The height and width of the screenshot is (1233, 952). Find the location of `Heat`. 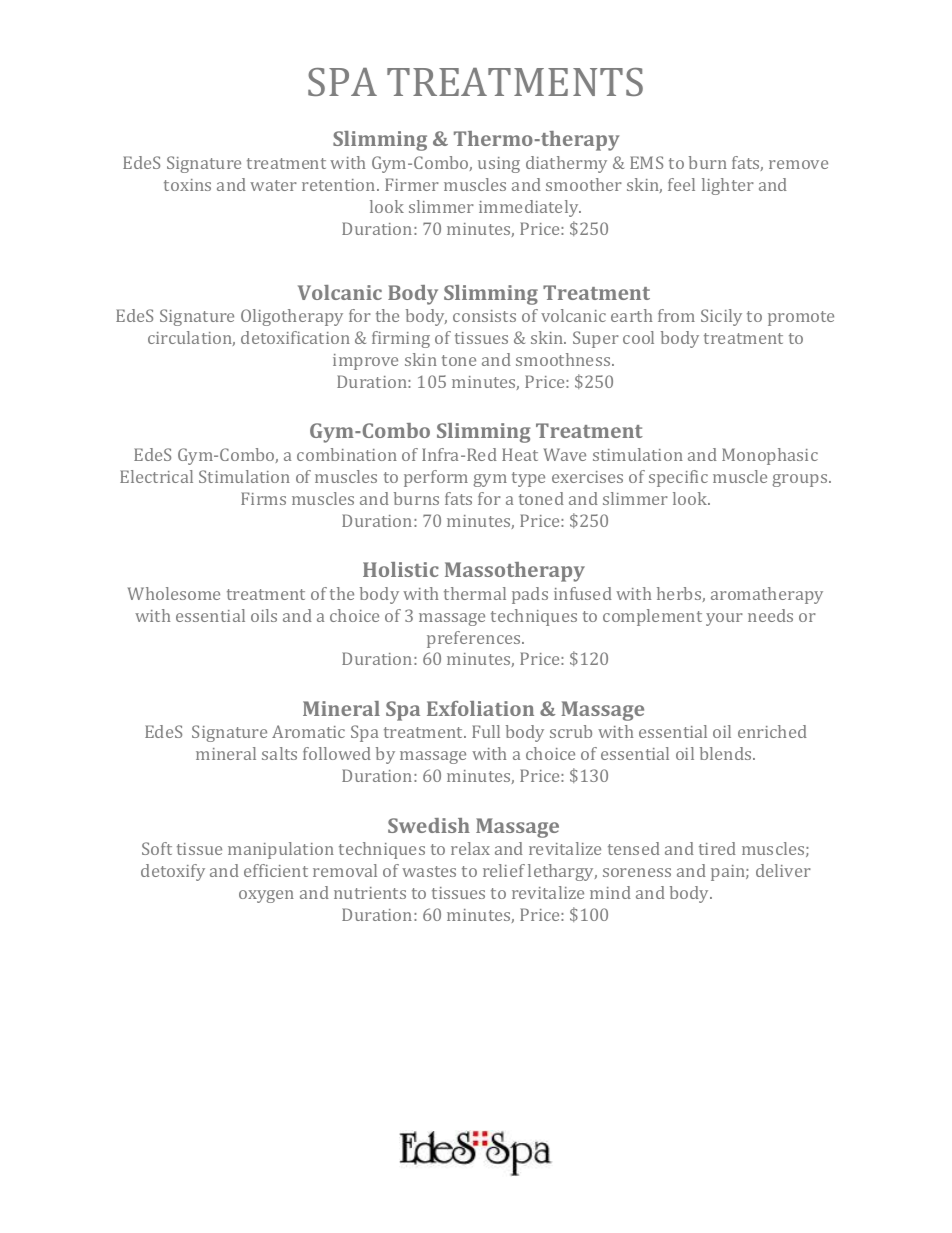

Heat is located at coordinates (520, 454).
